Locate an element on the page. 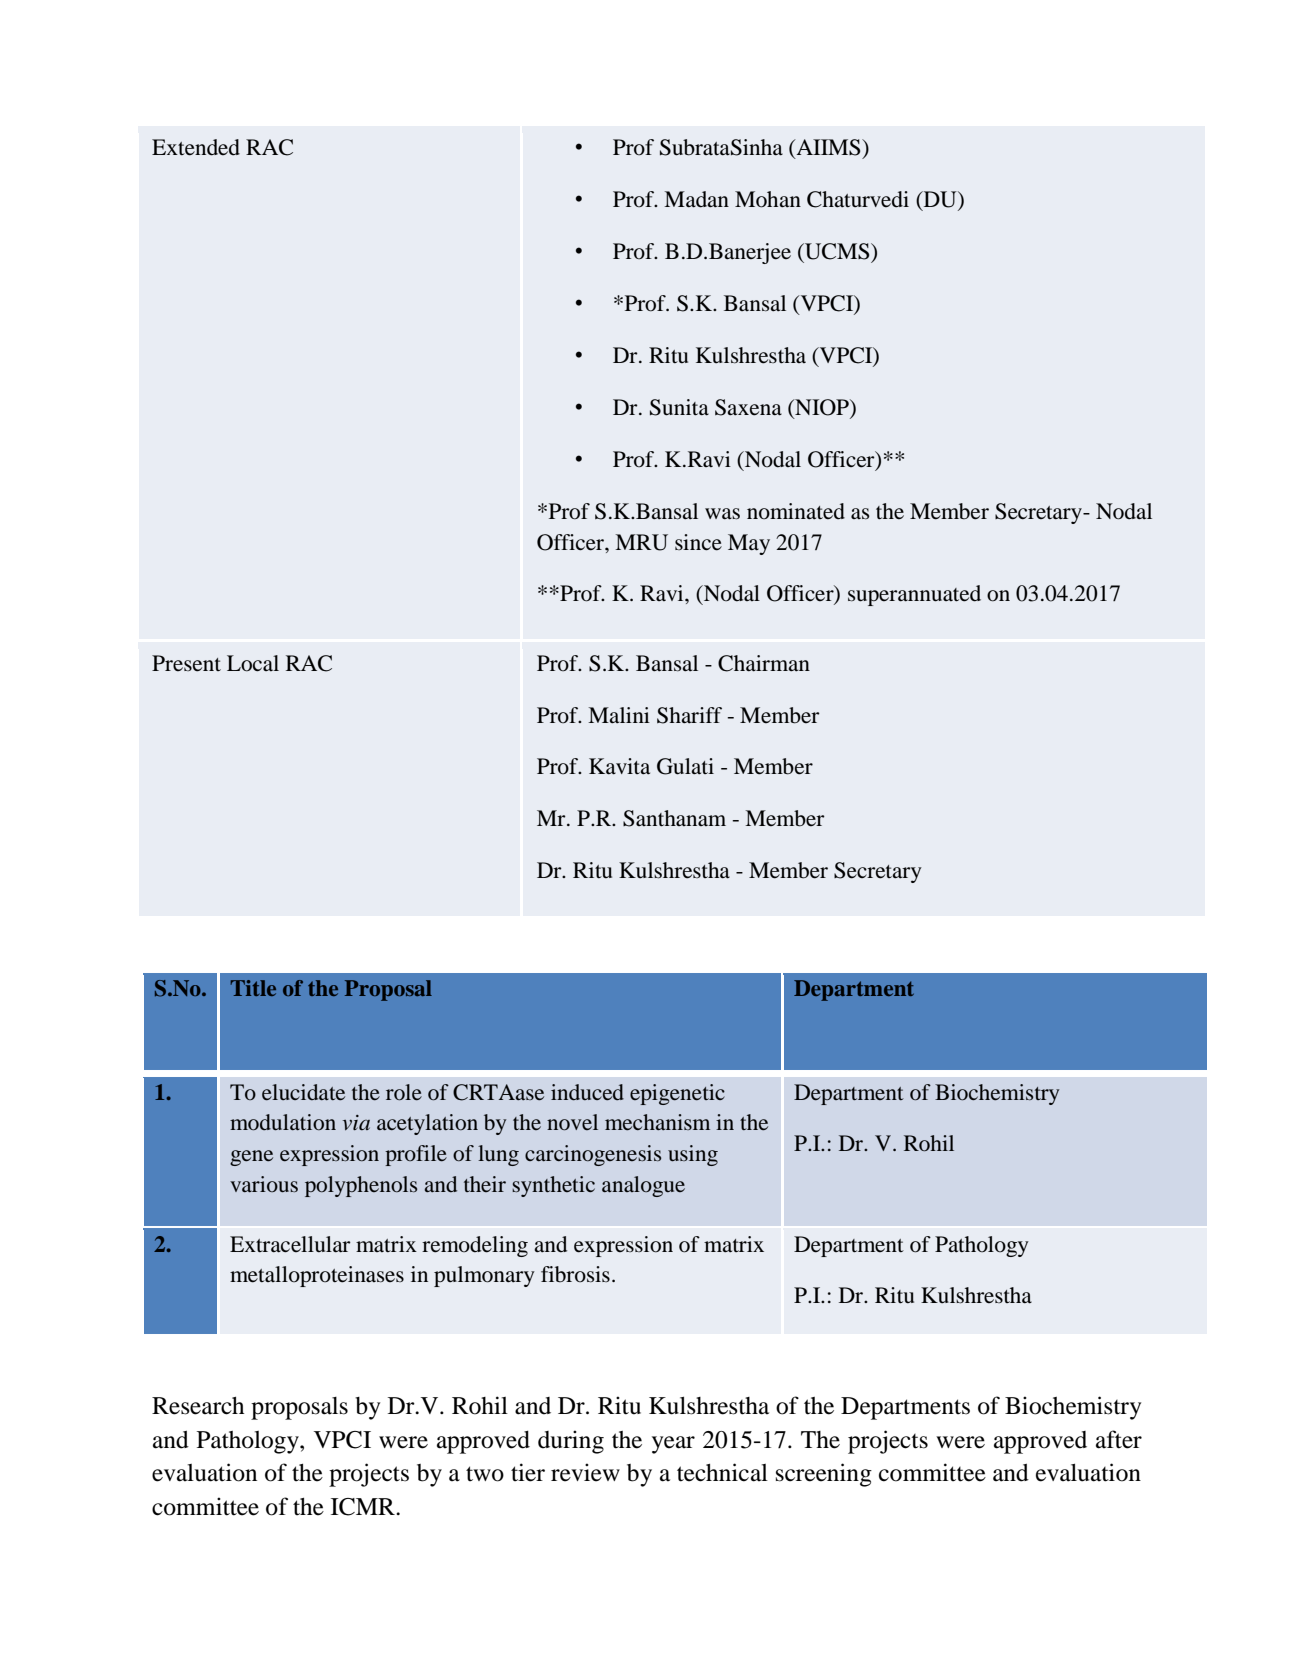 The width and height of the page is (1294, 1675). Extended is located at coordinates (196, 147).
